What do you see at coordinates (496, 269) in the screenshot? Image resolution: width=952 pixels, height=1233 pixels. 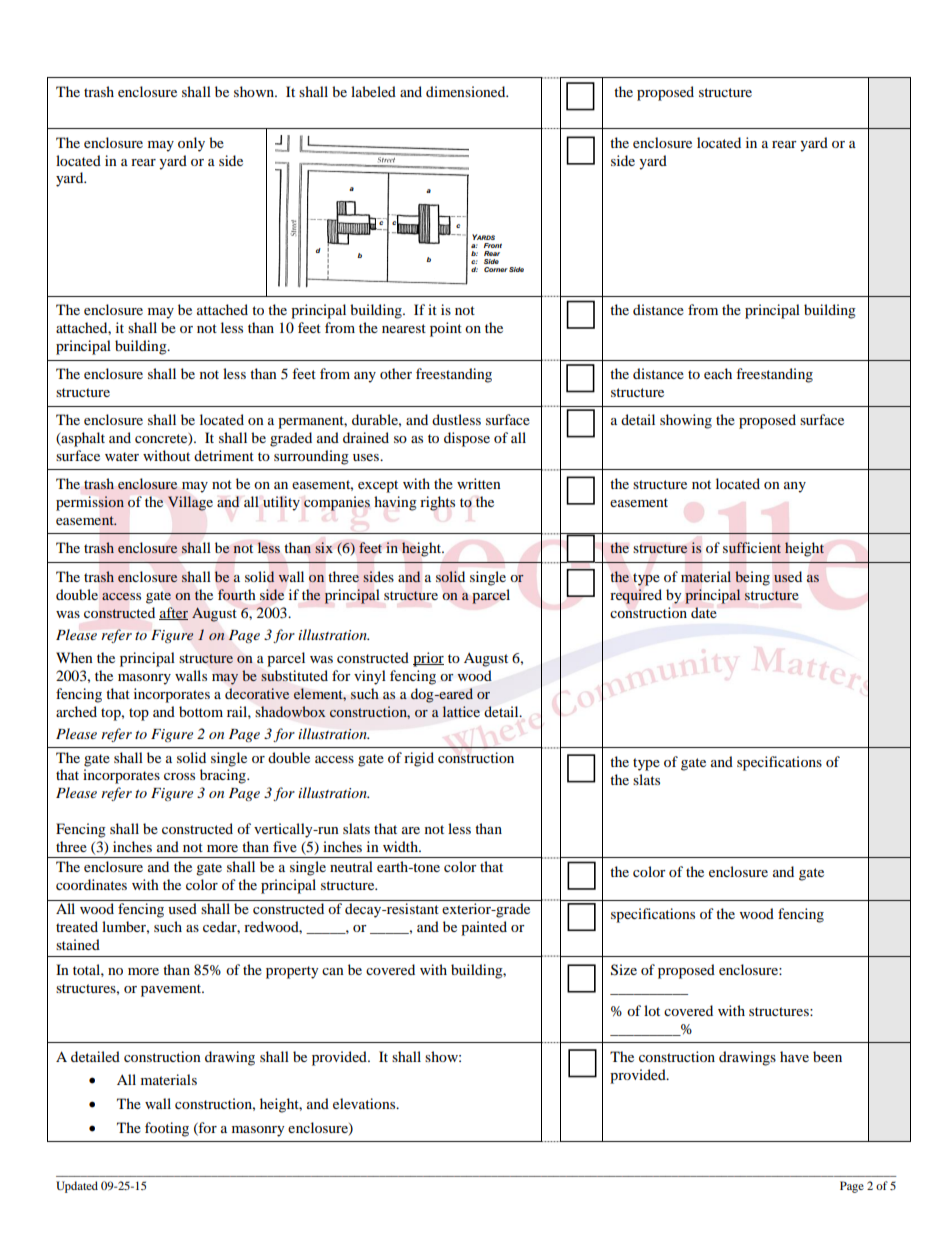 I see `Corner` at bounding box center [496, 269].
